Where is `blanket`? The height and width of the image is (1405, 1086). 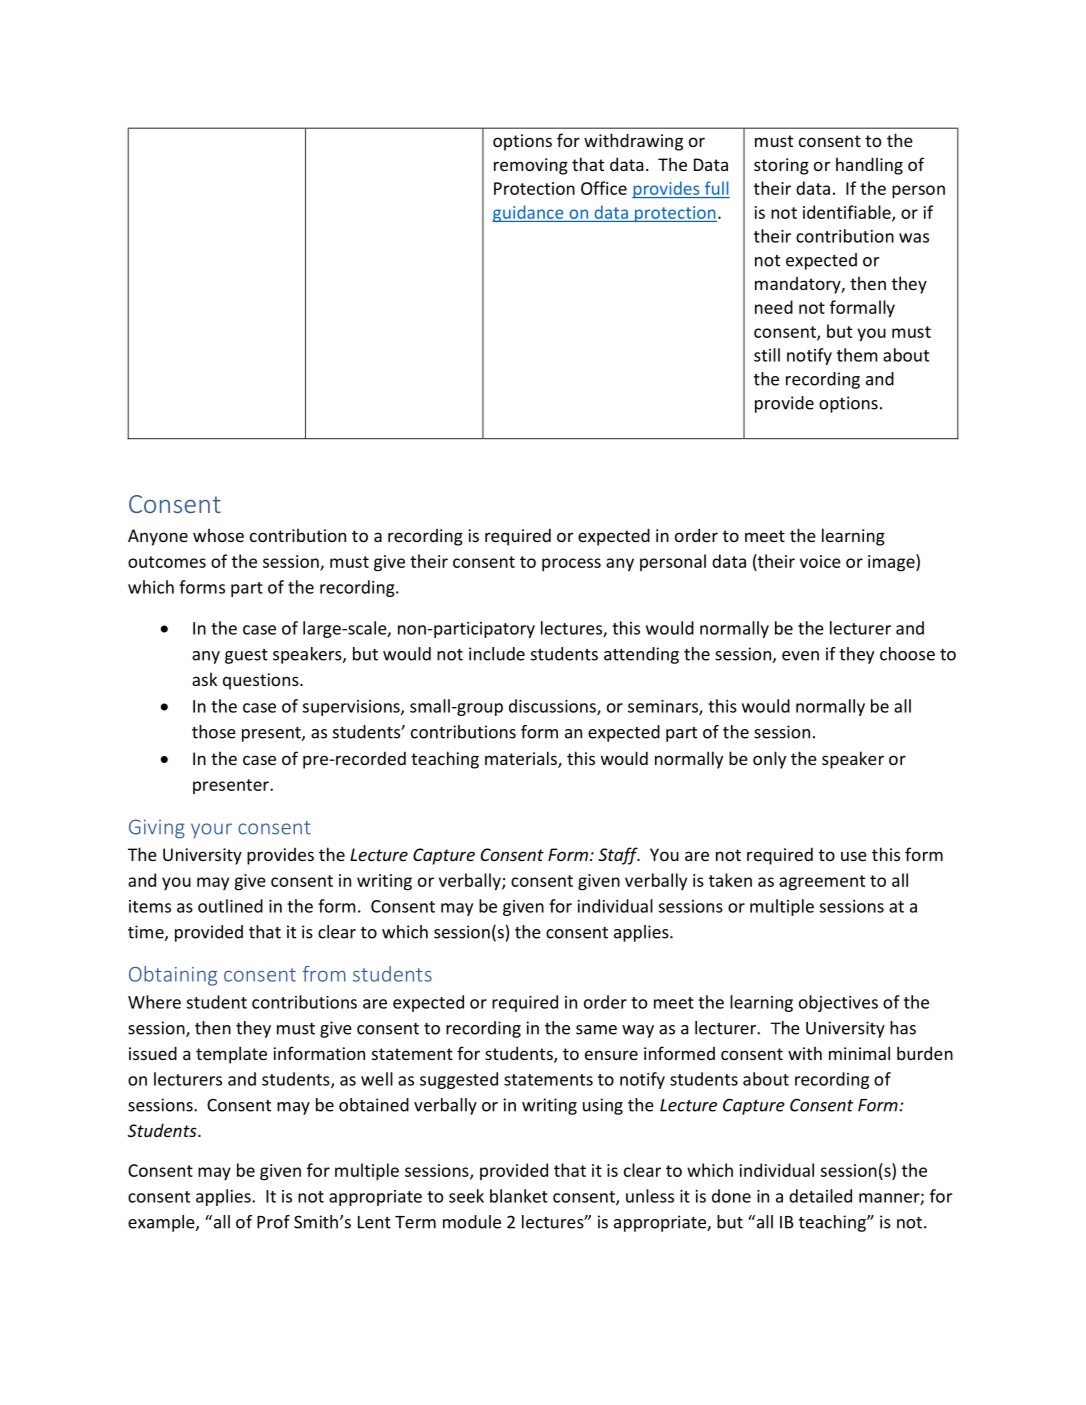
blanket is located at coordinates (519, 1196).
